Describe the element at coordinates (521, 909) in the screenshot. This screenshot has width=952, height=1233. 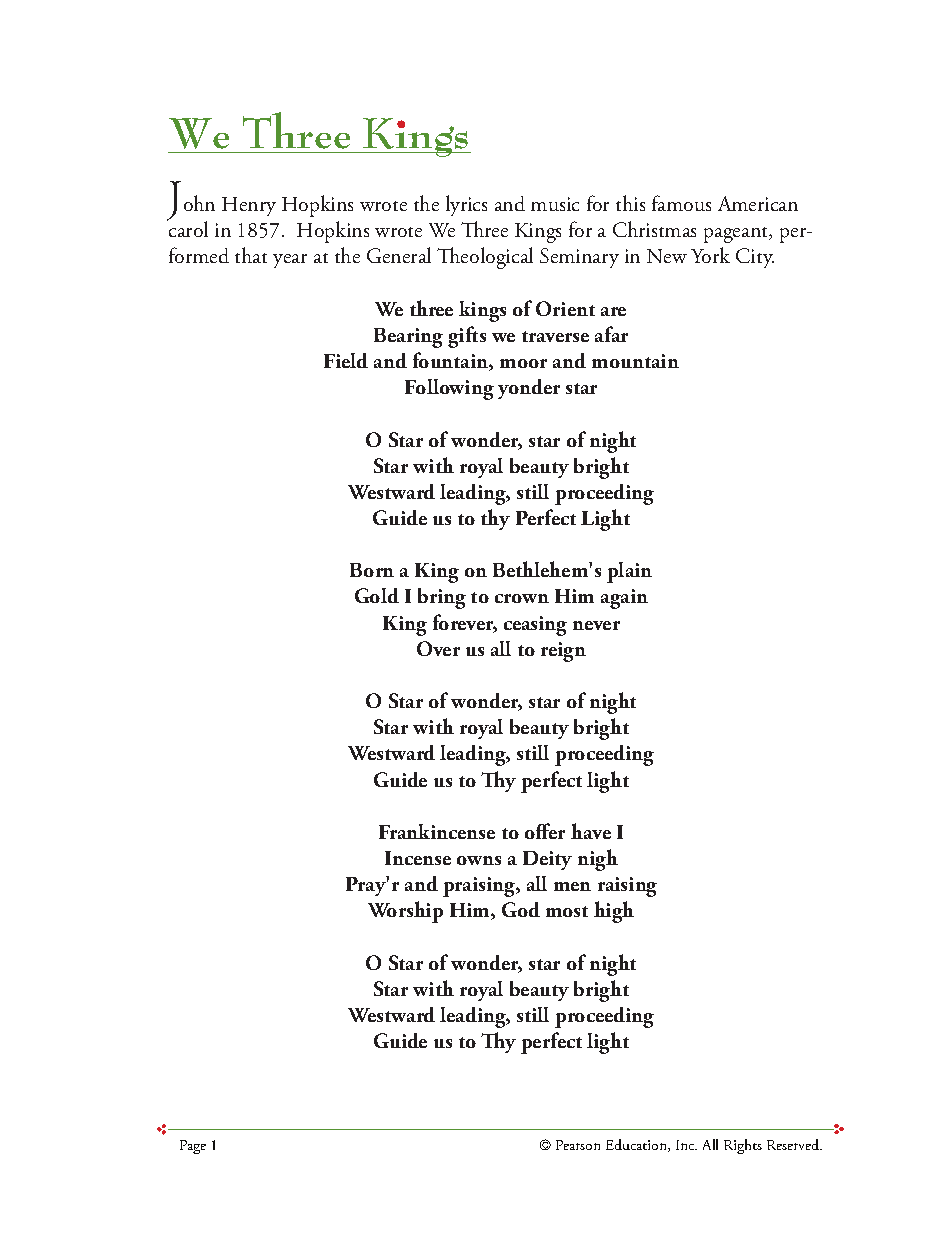
I see `God` at that location.
